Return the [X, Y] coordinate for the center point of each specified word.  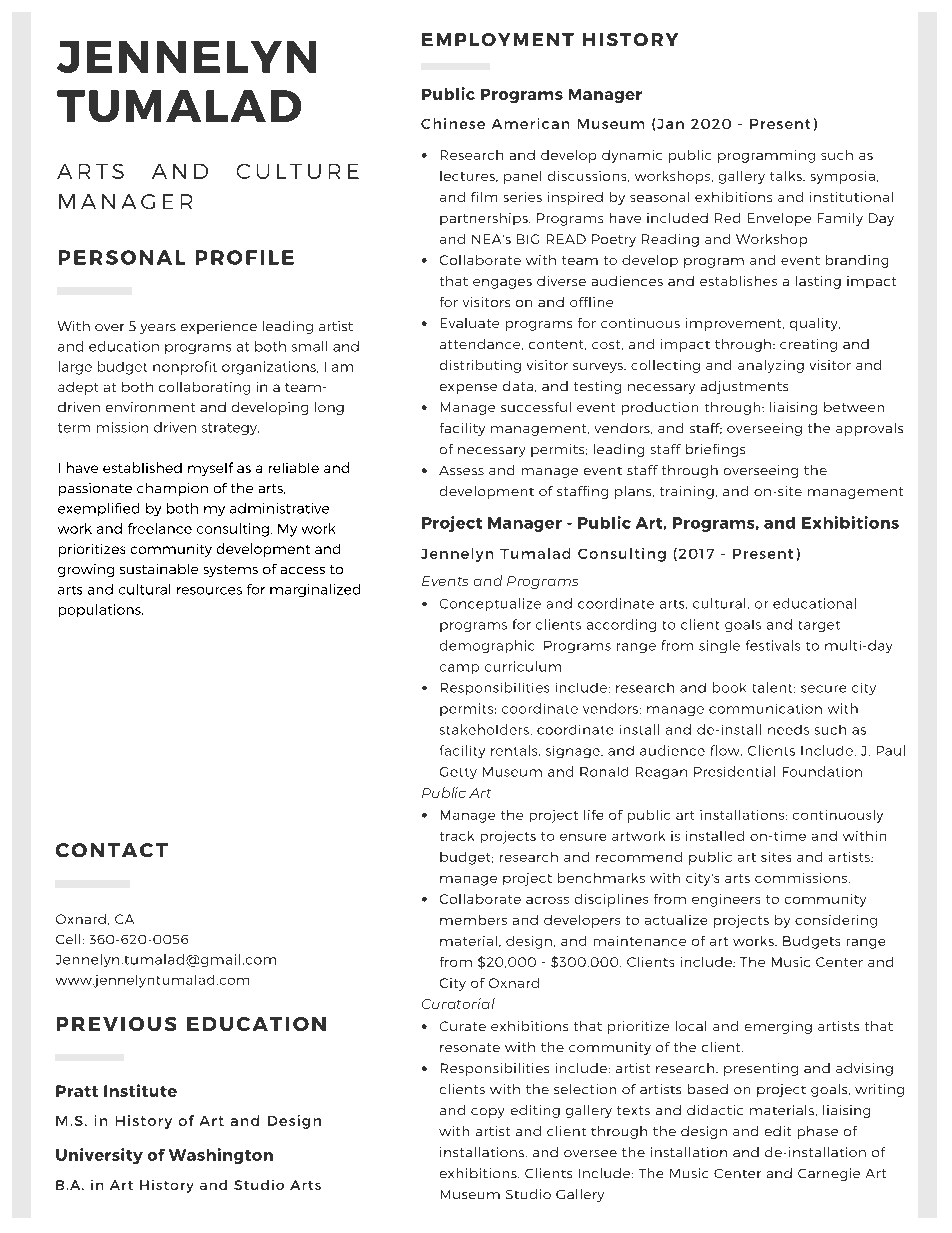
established [142, 467]
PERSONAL [122, 257]
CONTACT [112, 850]
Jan [670, 124]
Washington [221, 1156]
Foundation [822, 771]
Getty [458, 773]
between [854, 407]
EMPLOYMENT [498, 39]
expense [468, 389]
